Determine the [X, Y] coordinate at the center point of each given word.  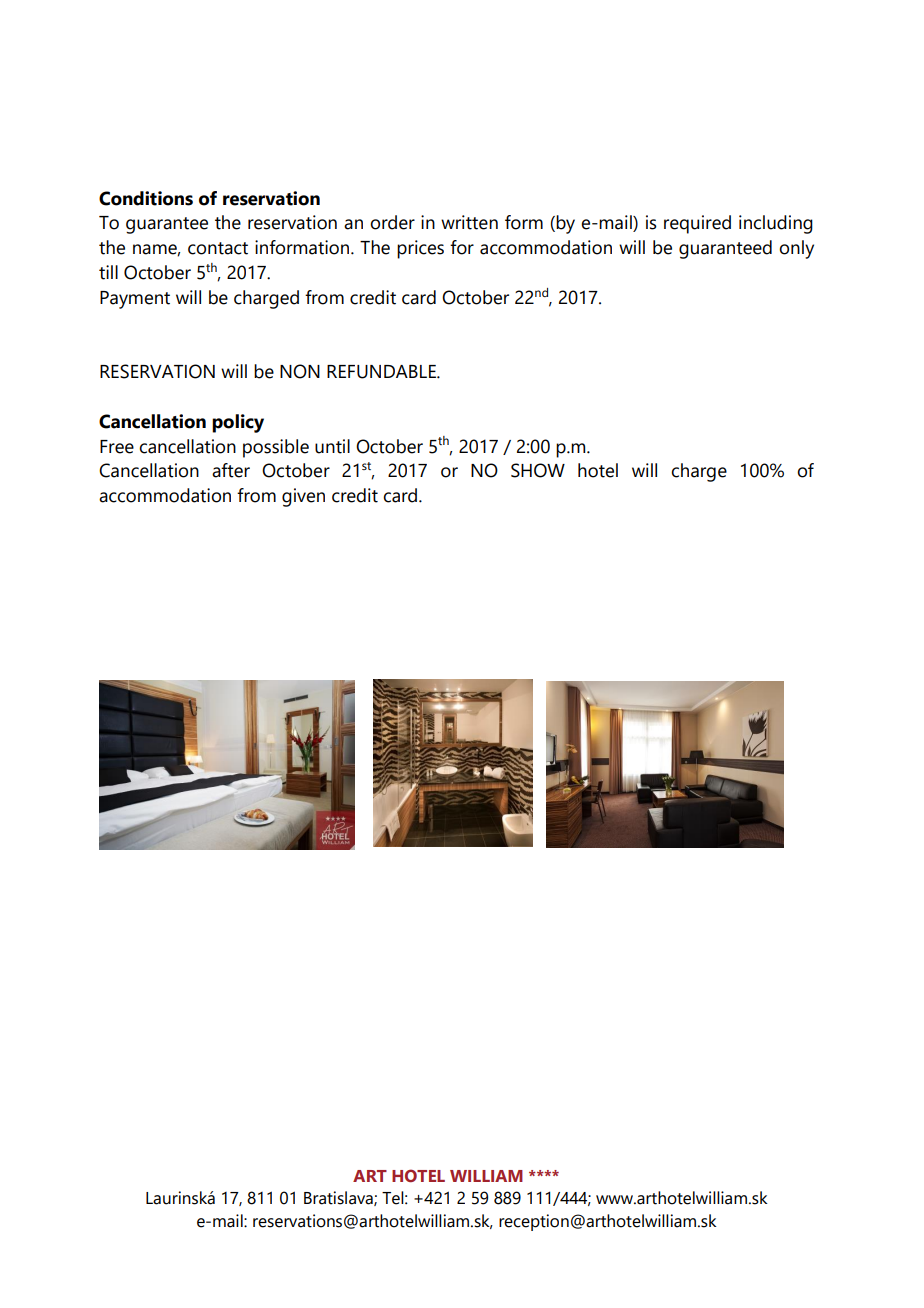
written [469, 222]
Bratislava [339, 1198]
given [303, 497]
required [697, 224]
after [231, 470]
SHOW [538, 470]
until [332, 446]
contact [218, 248]
